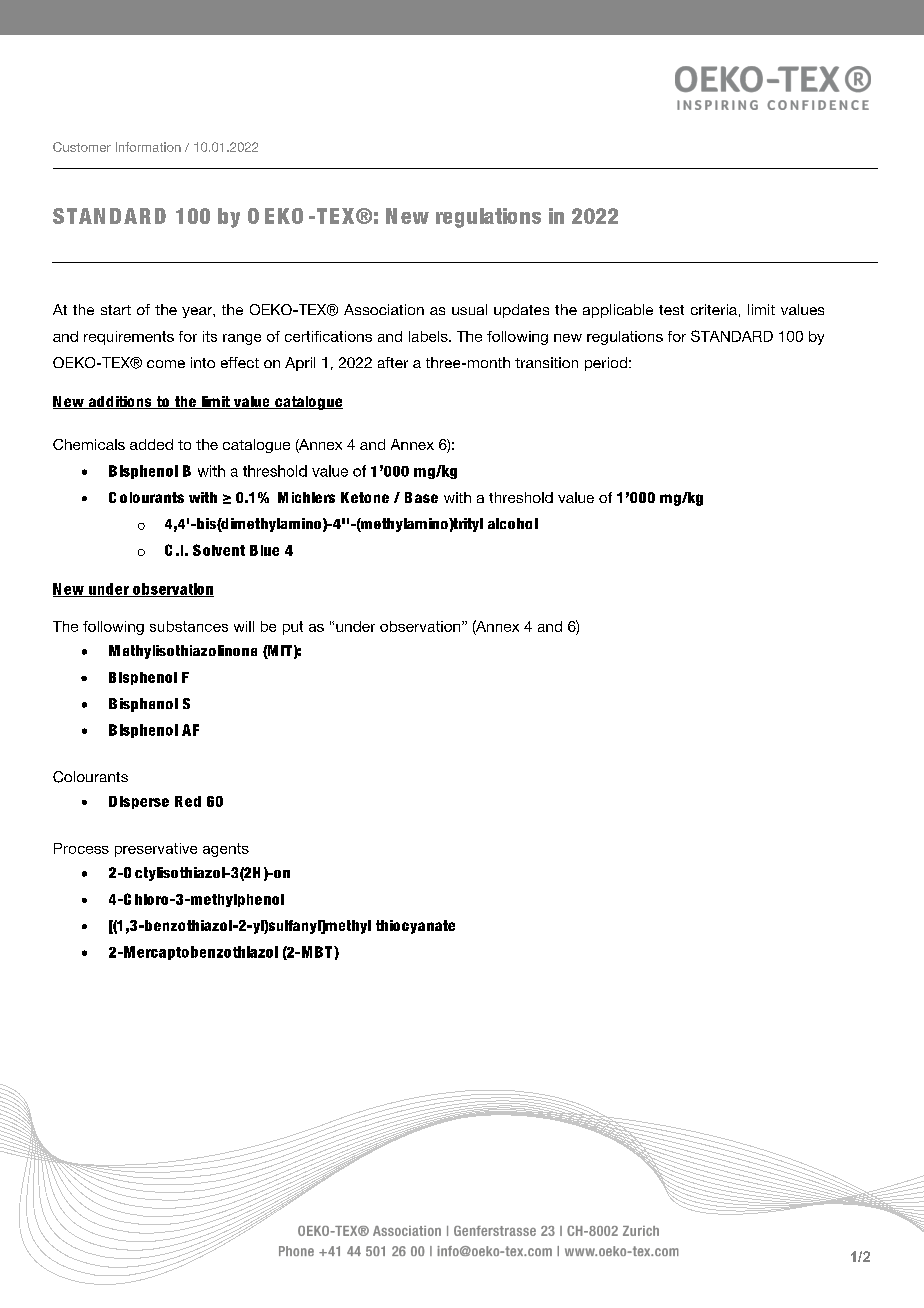 This screenshot has height=1308, width=924. What do you see at coordinates (606, 364) in the screenshot?
I see `period` at bounding box center [606, 364].
